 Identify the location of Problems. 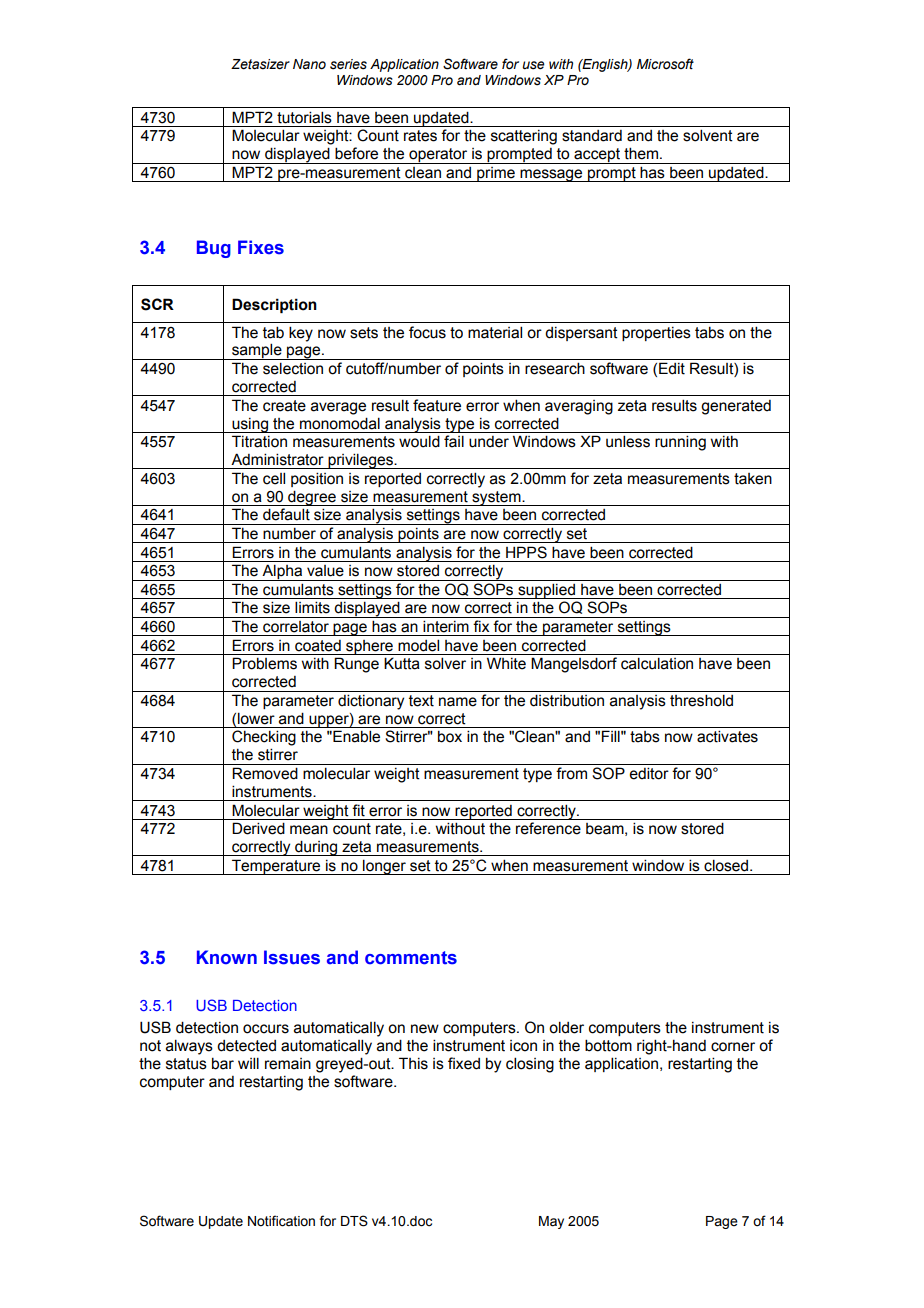
(264, 663).
